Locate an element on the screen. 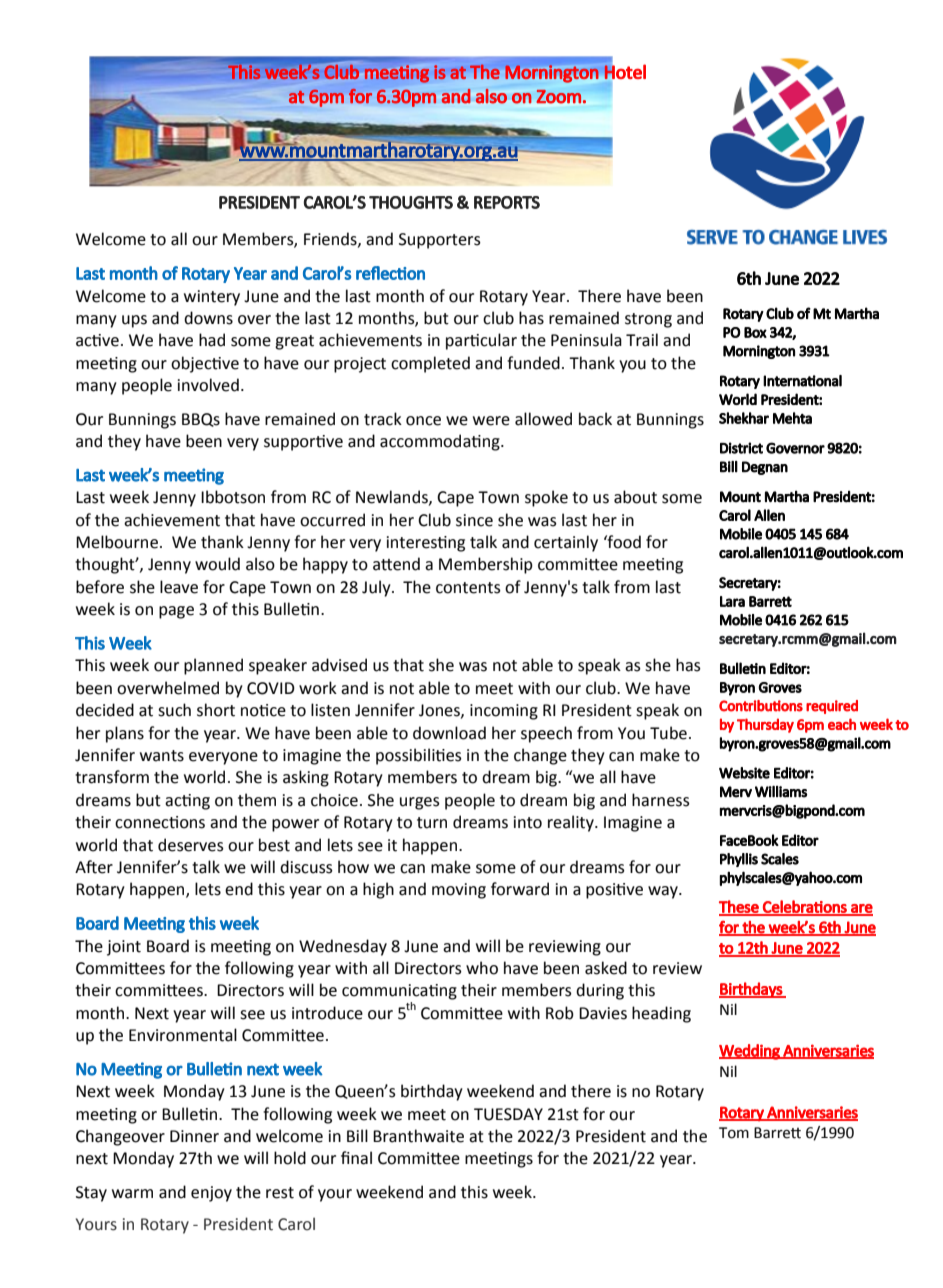 The width and height of the screenshot is (943, 1288). Zoom is located at coordinates (559, 97).
